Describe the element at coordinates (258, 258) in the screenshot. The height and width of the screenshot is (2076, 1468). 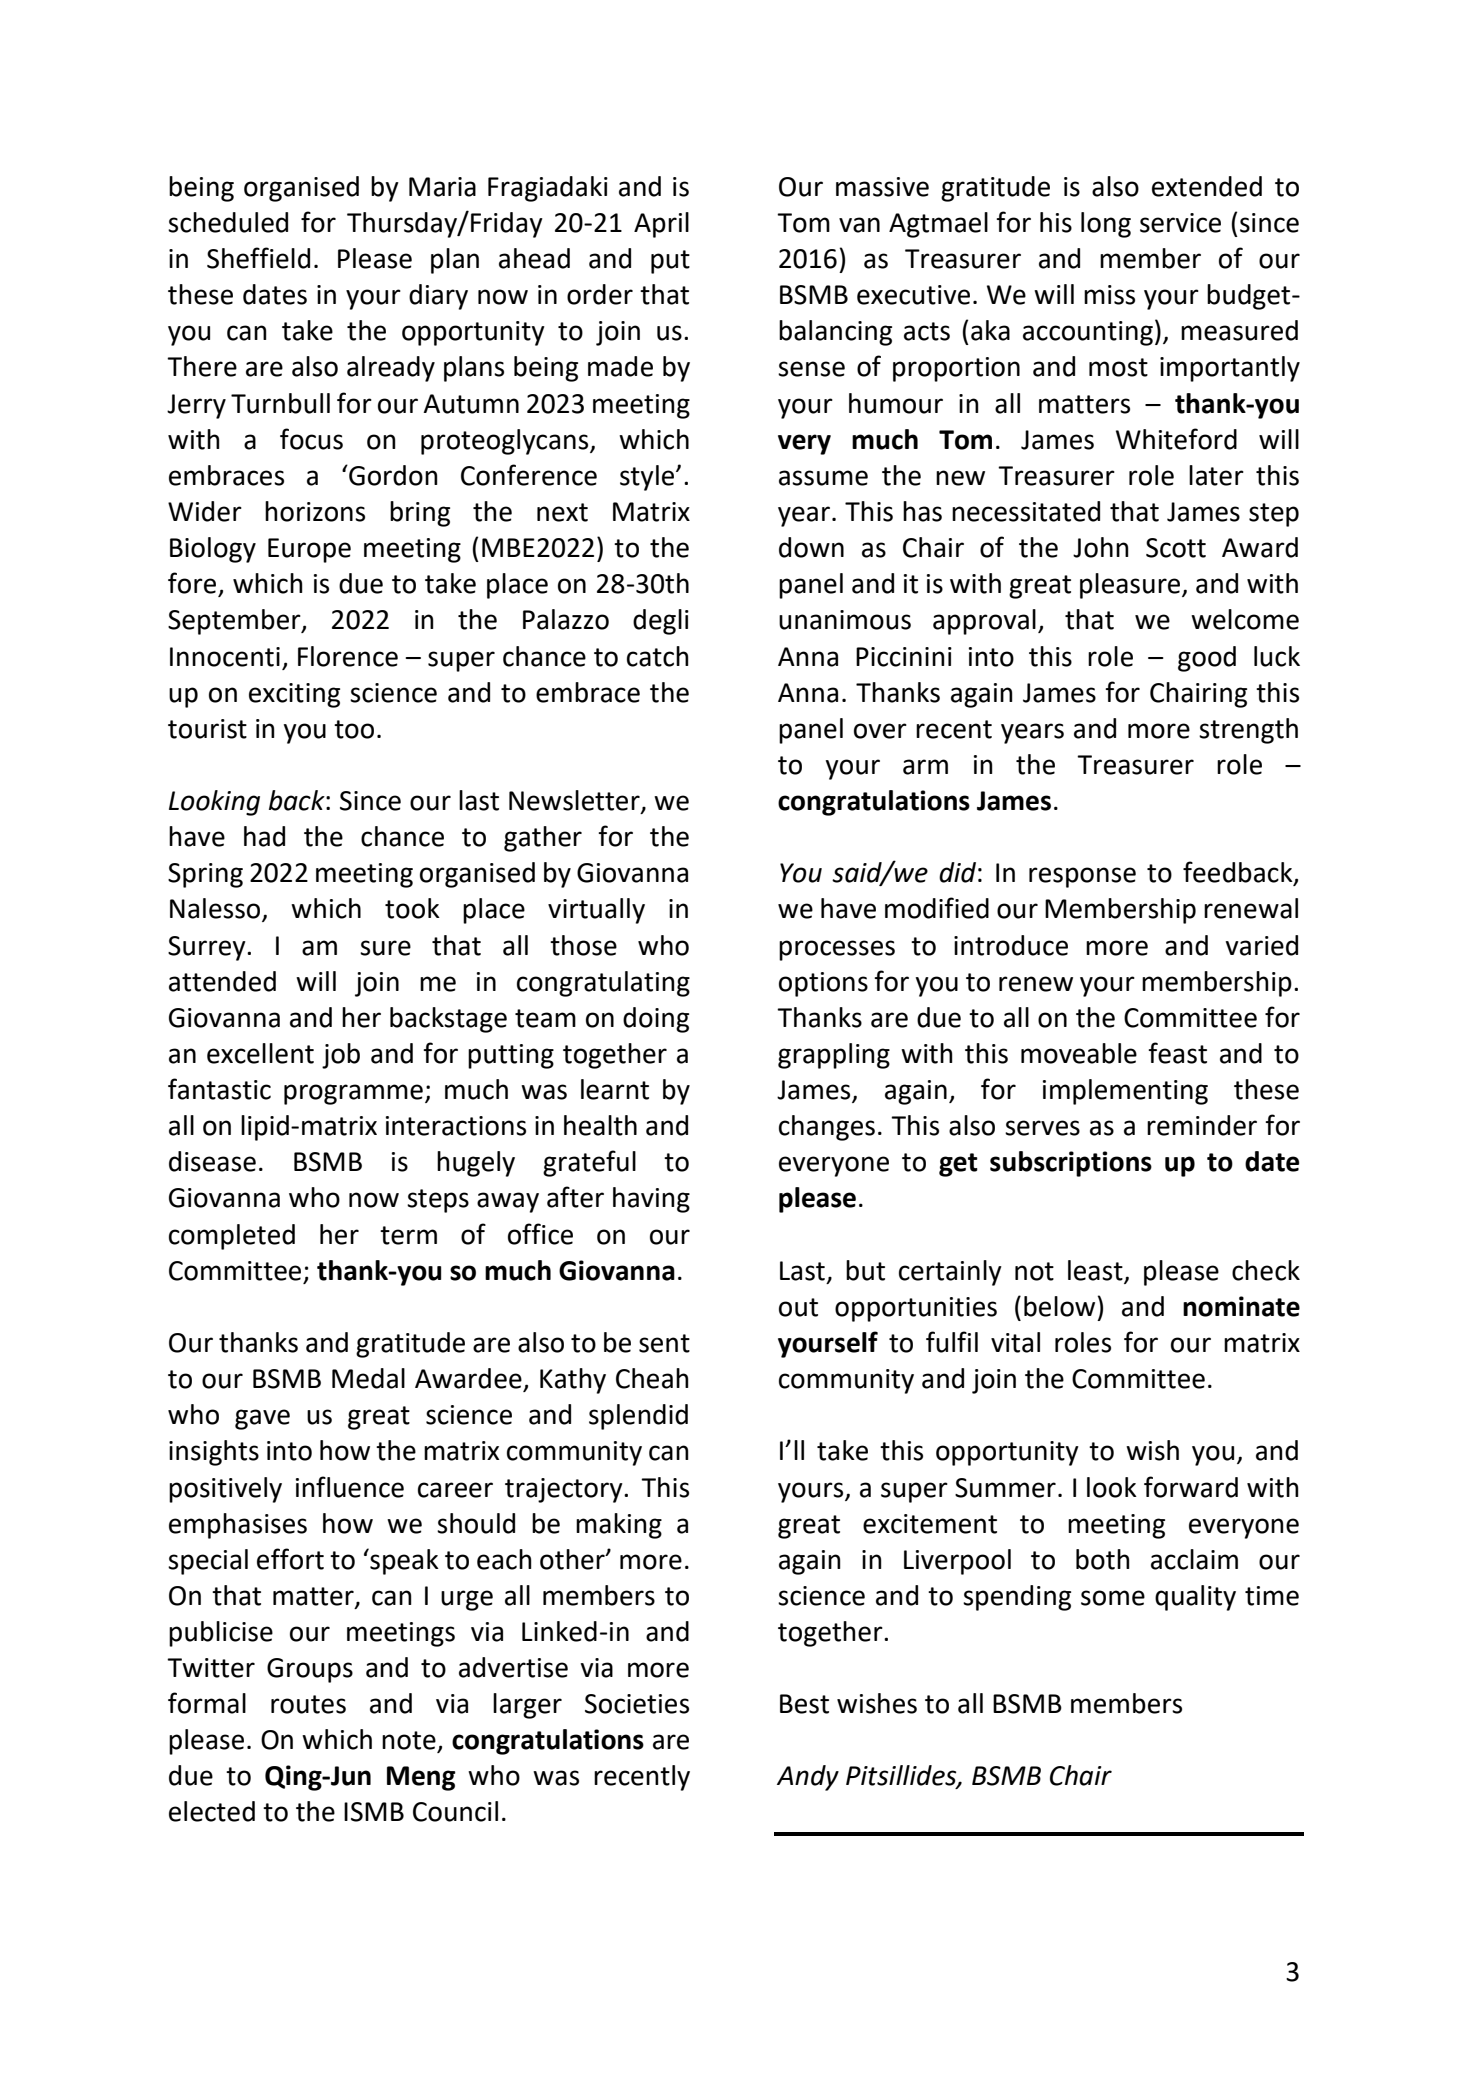
I see `Sheffield` at that location.
